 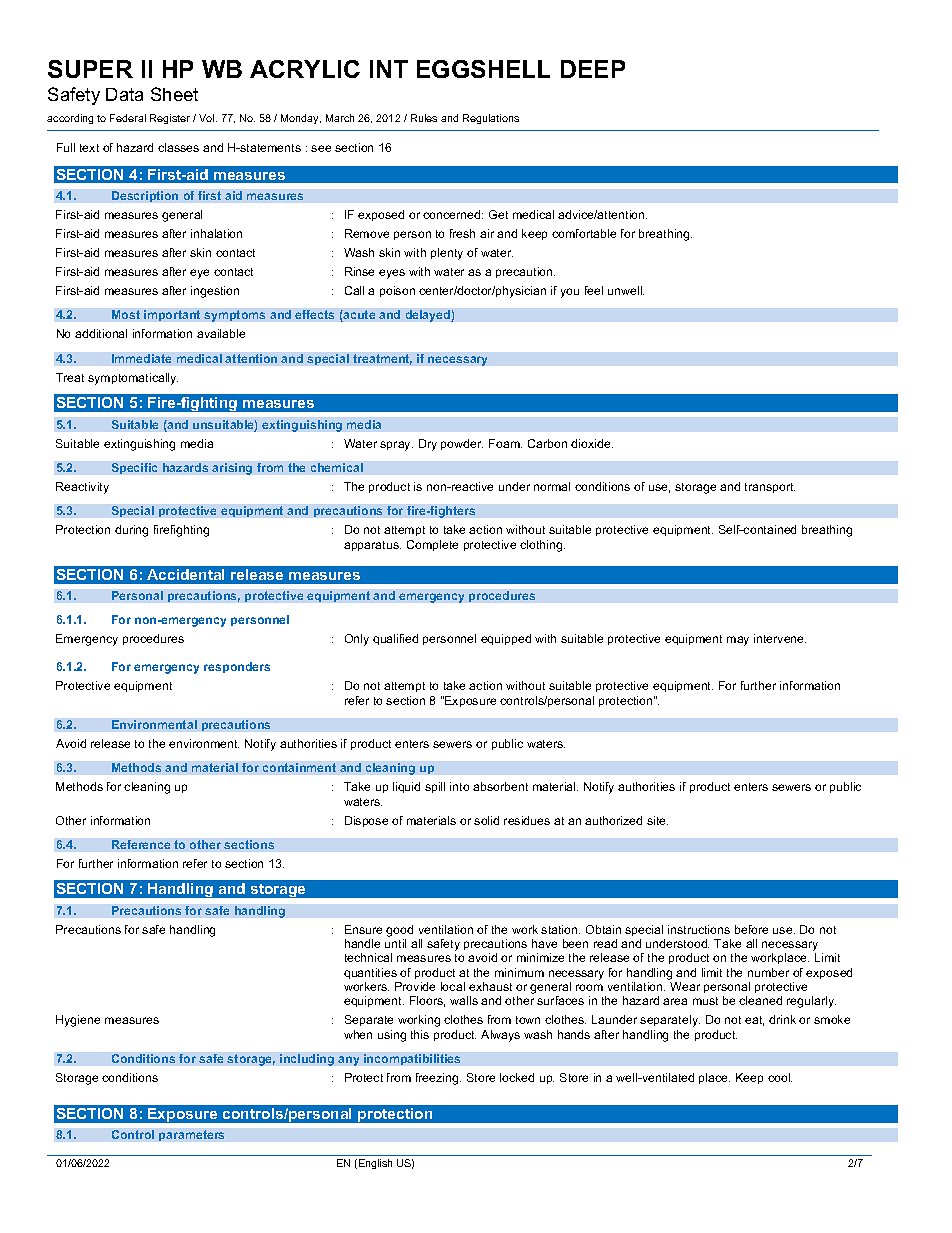 I want to click on parameters, so click(x=191, y=1135).
